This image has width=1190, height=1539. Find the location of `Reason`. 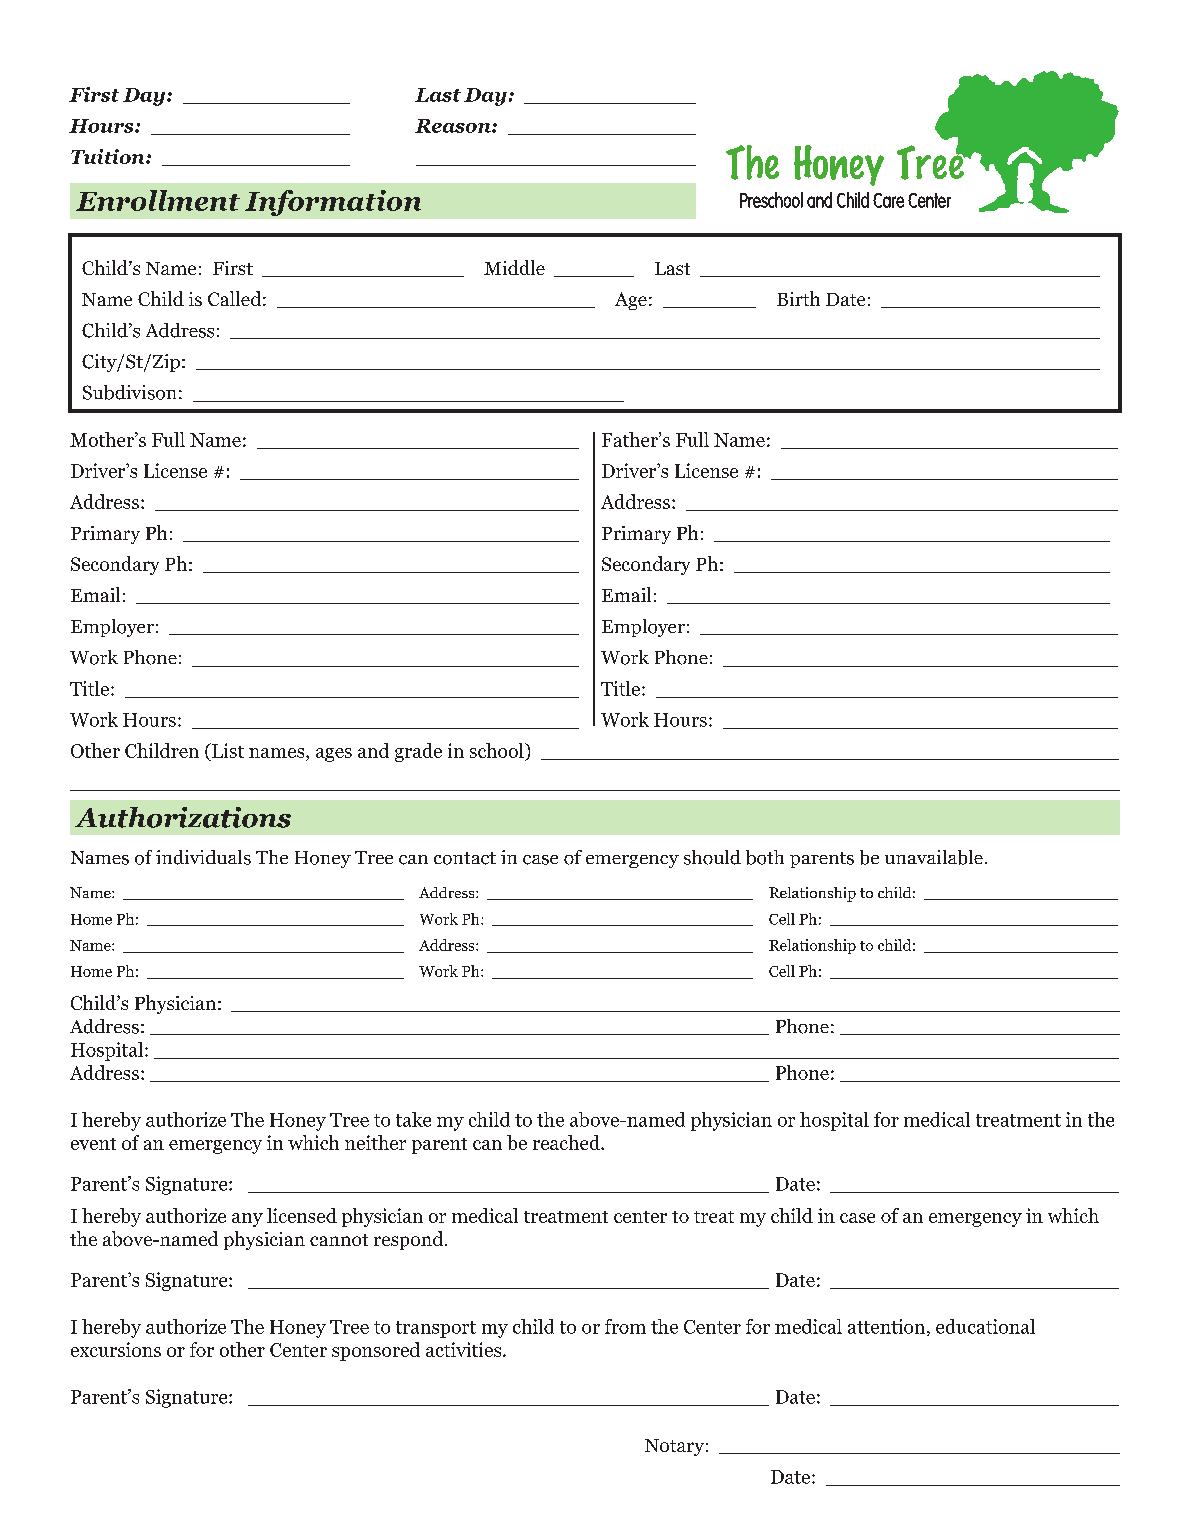

Reason is located at coordinates (454, 126).
